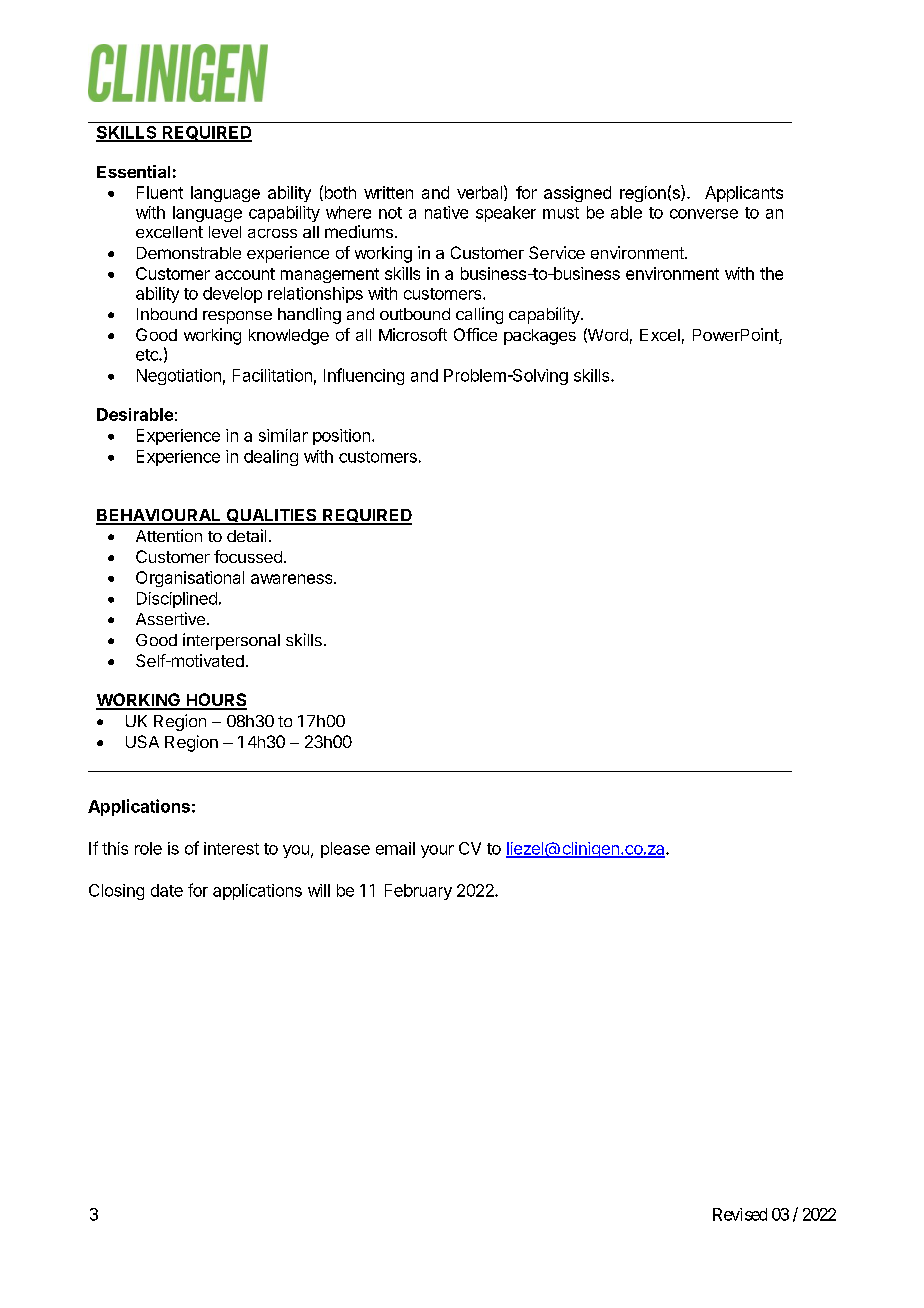 This screenshot has width=924, height=1308. I want to click on Fluent, so click(160, 192).
